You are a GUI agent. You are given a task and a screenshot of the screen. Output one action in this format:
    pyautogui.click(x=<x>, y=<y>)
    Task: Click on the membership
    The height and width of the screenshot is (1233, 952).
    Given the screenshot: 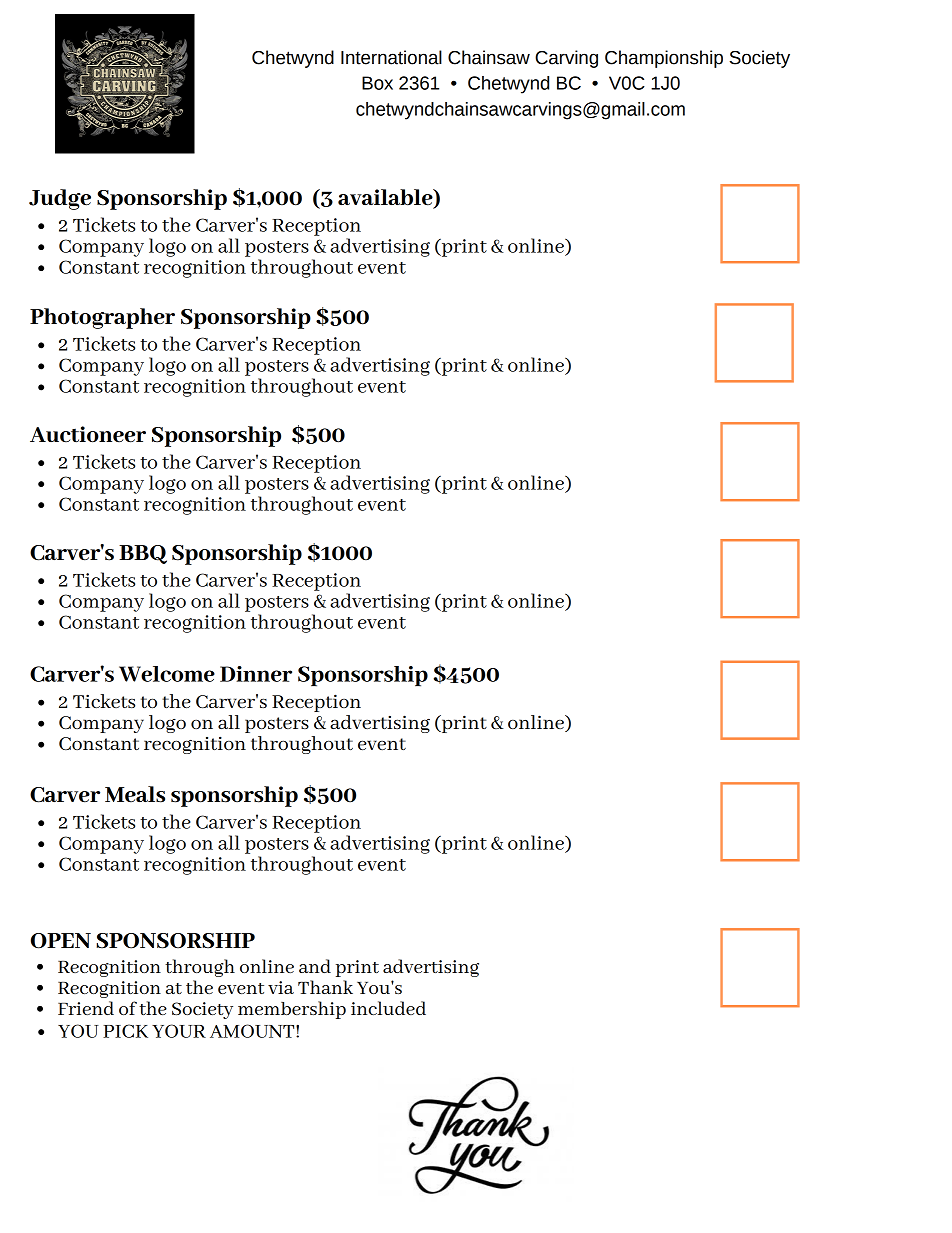 What is the action you would take?
    pyautogui.click(x=292, y=1010)
